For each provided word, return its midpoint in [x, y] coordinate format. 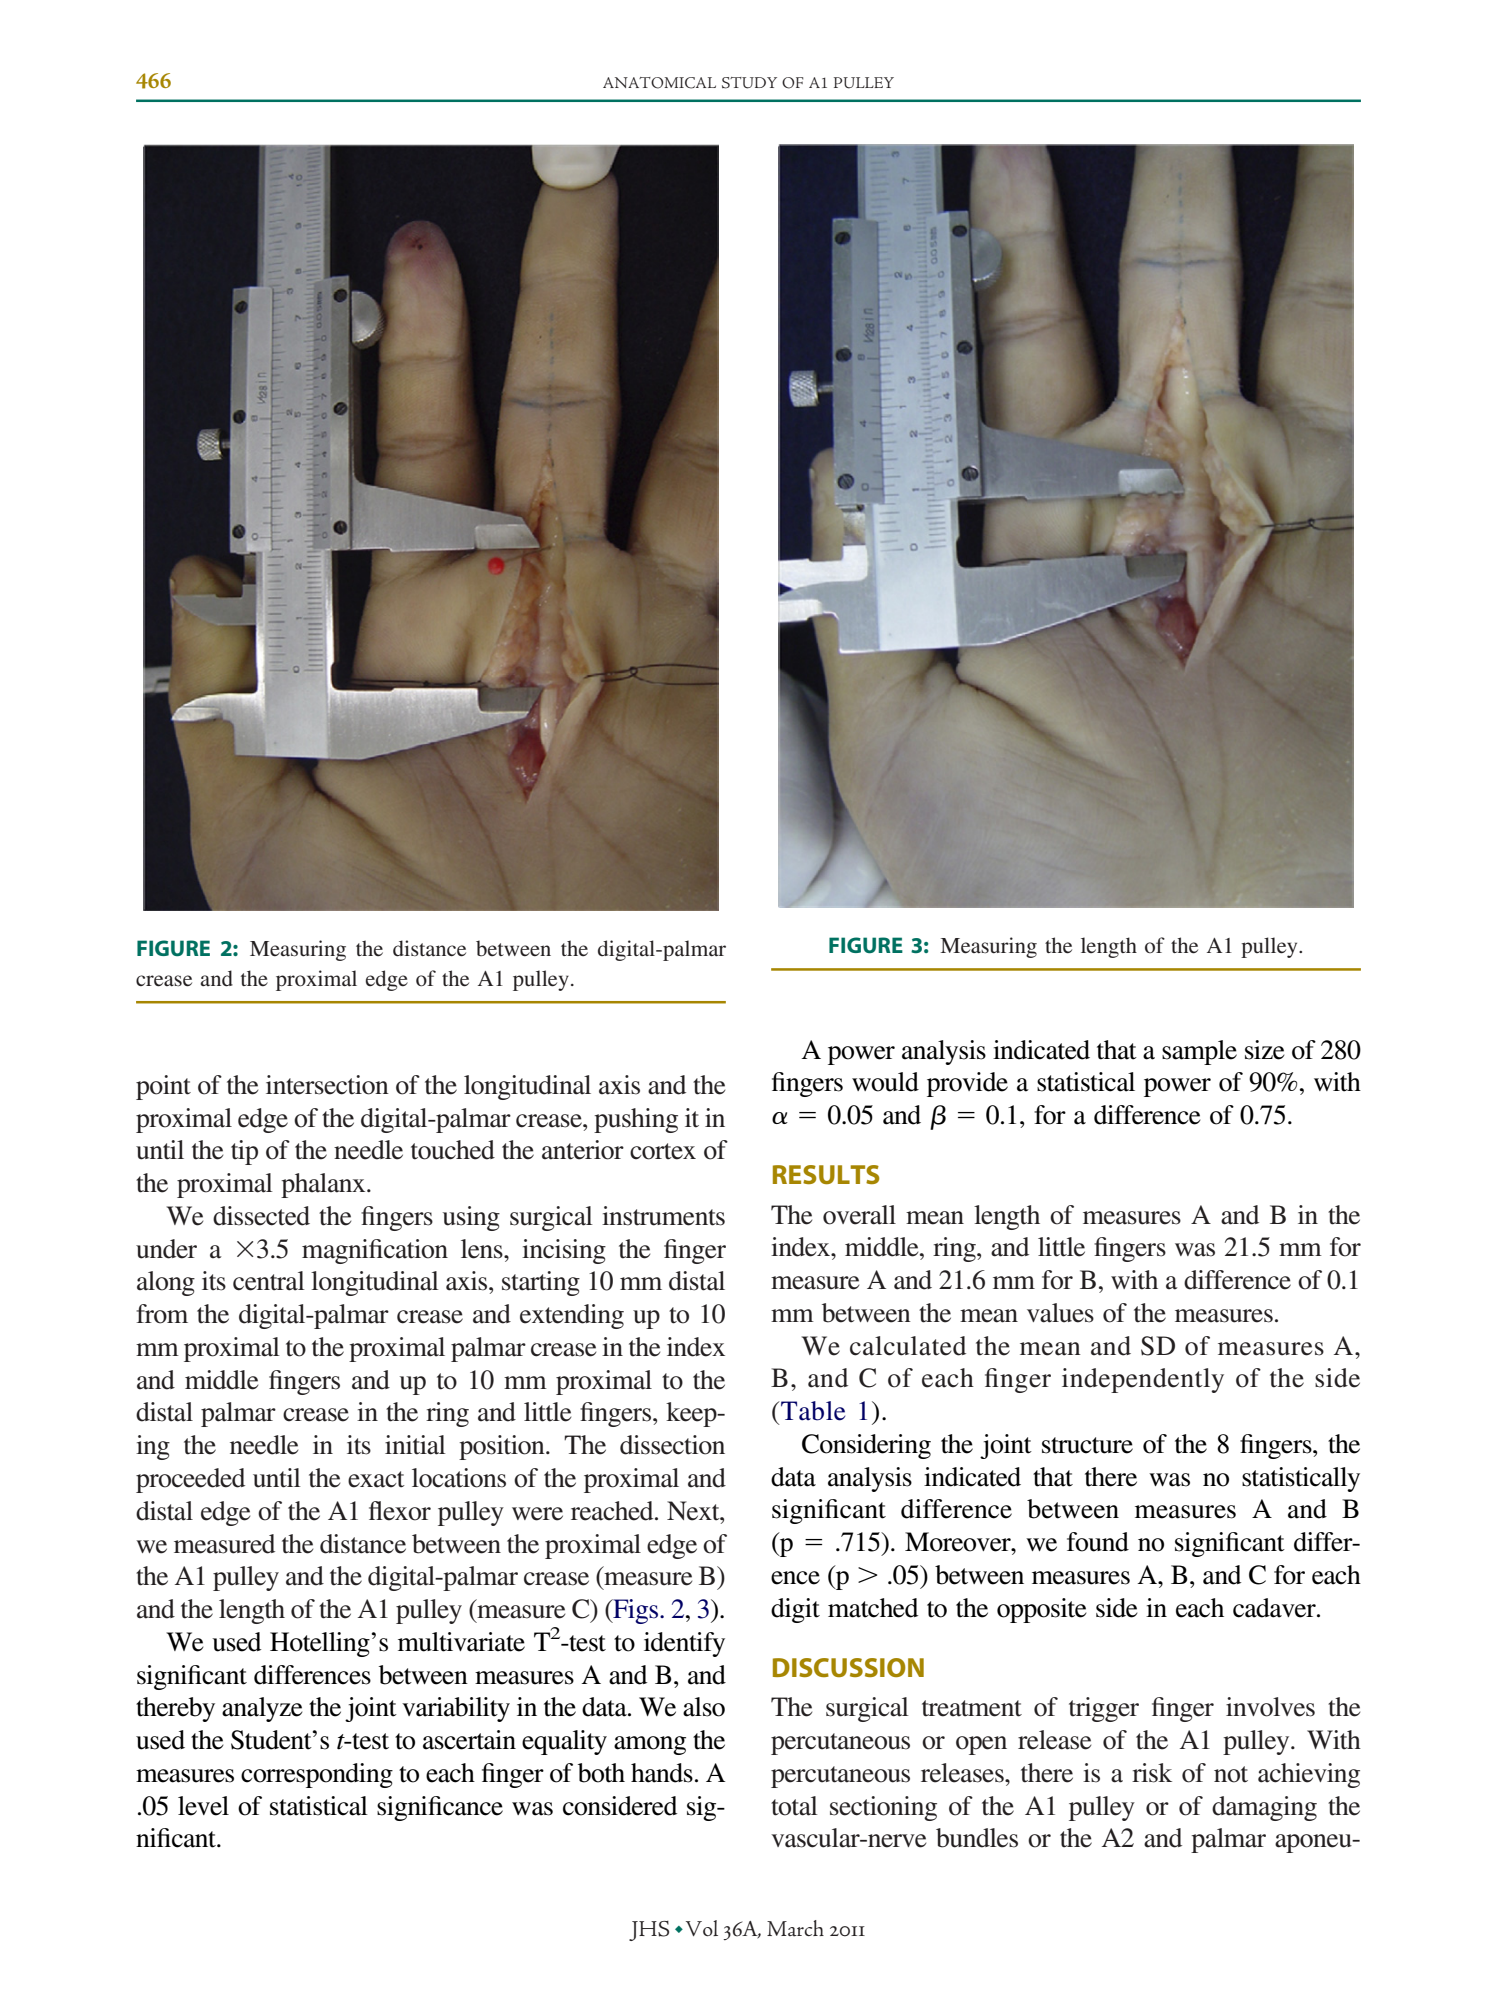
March [795, 1928]
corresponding [317, 1775]
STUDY [749, 83]
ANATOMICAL [659, 83]
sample [1199, 1052]
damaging [1264, 1808]
